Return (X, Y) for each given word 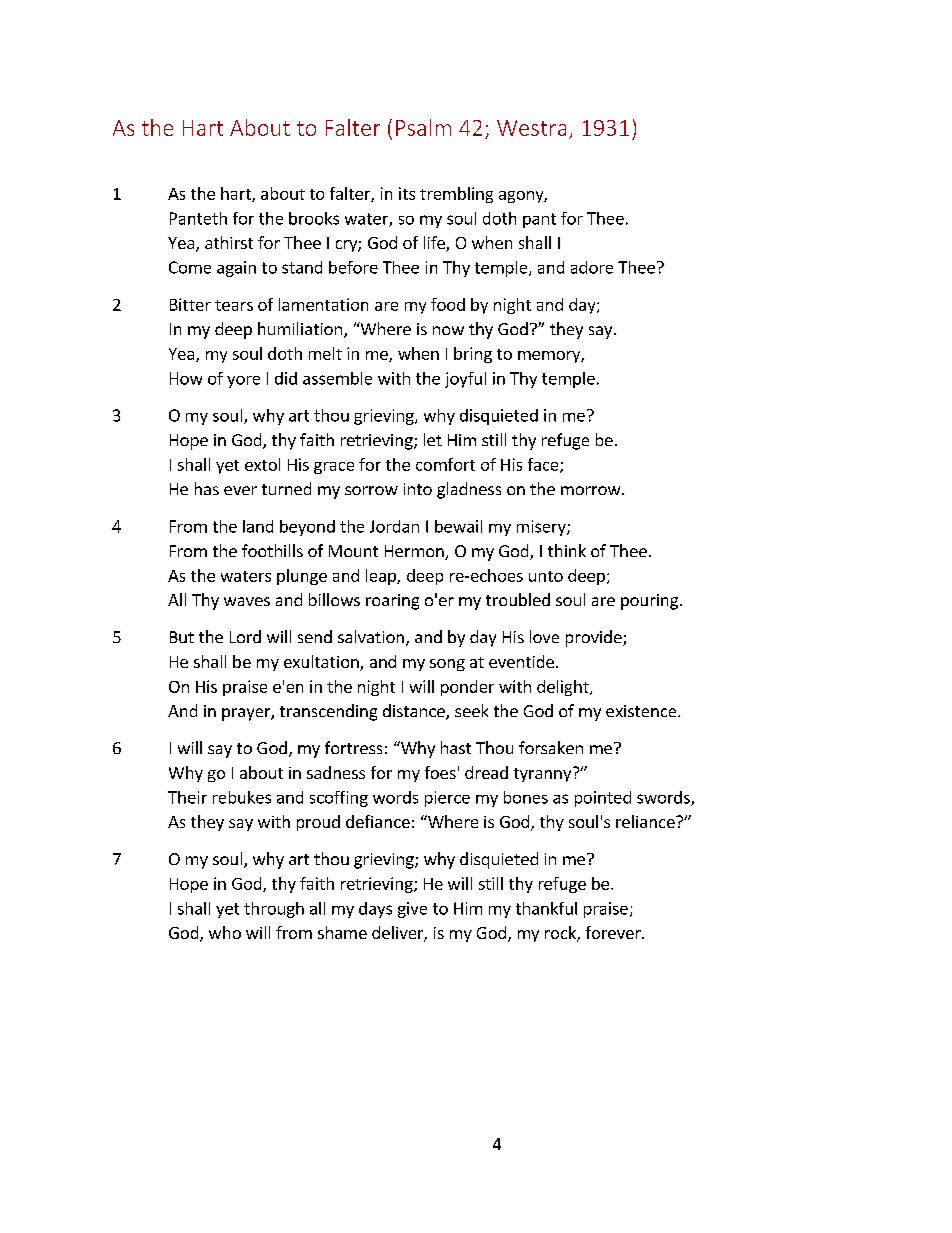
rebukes (242, 797)
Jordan (394, 526)
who (225, 932)
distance (415, 712)
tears (234, 305)
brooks (314, 218)
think (567, 550)
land (258, 526)
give (412, 910)
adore (592, 267)
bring (473, 355)
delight (564, 688)
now (448, 330)
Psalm (423, 127)
